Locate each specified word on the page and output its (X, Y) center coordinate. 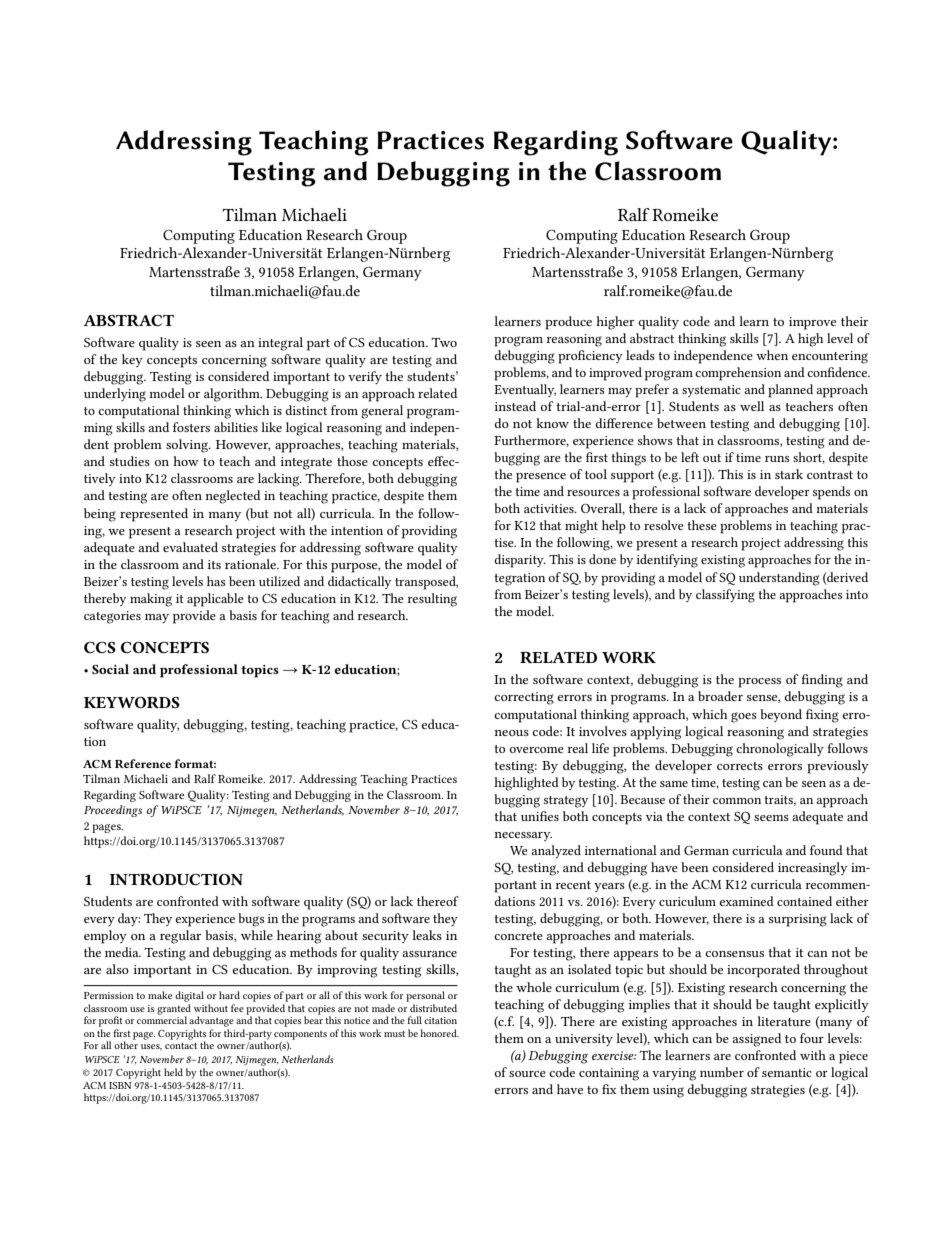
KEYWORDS (132, 702)
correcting (524, 698)
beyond (781, 715)
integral (280, 344)
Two (444, 342)
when (772, 355)
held (173, 1072)
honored (439, 1033)
